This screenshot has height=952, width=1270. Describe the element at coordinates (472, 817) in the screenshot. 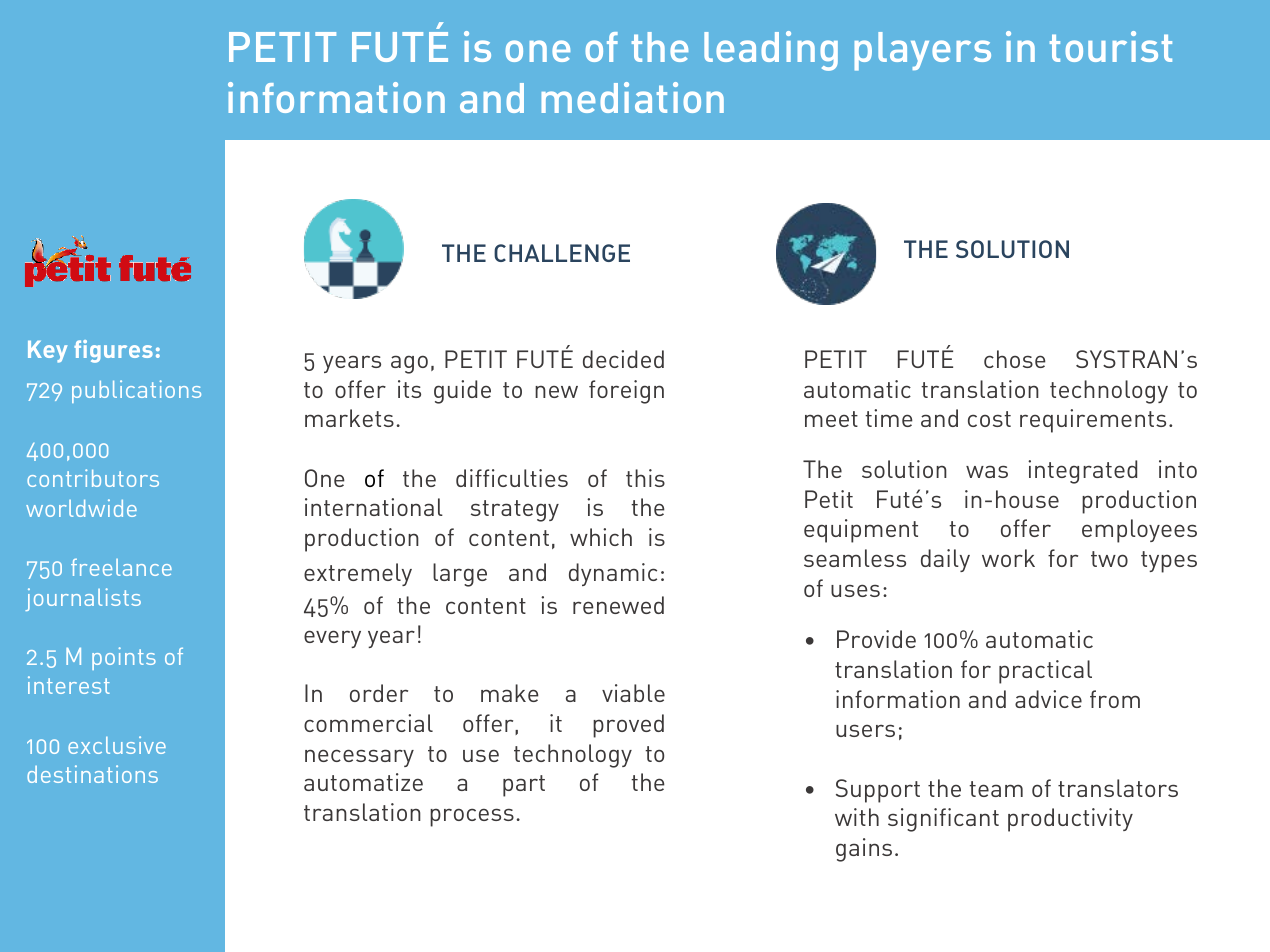

I see `process` at that location.
